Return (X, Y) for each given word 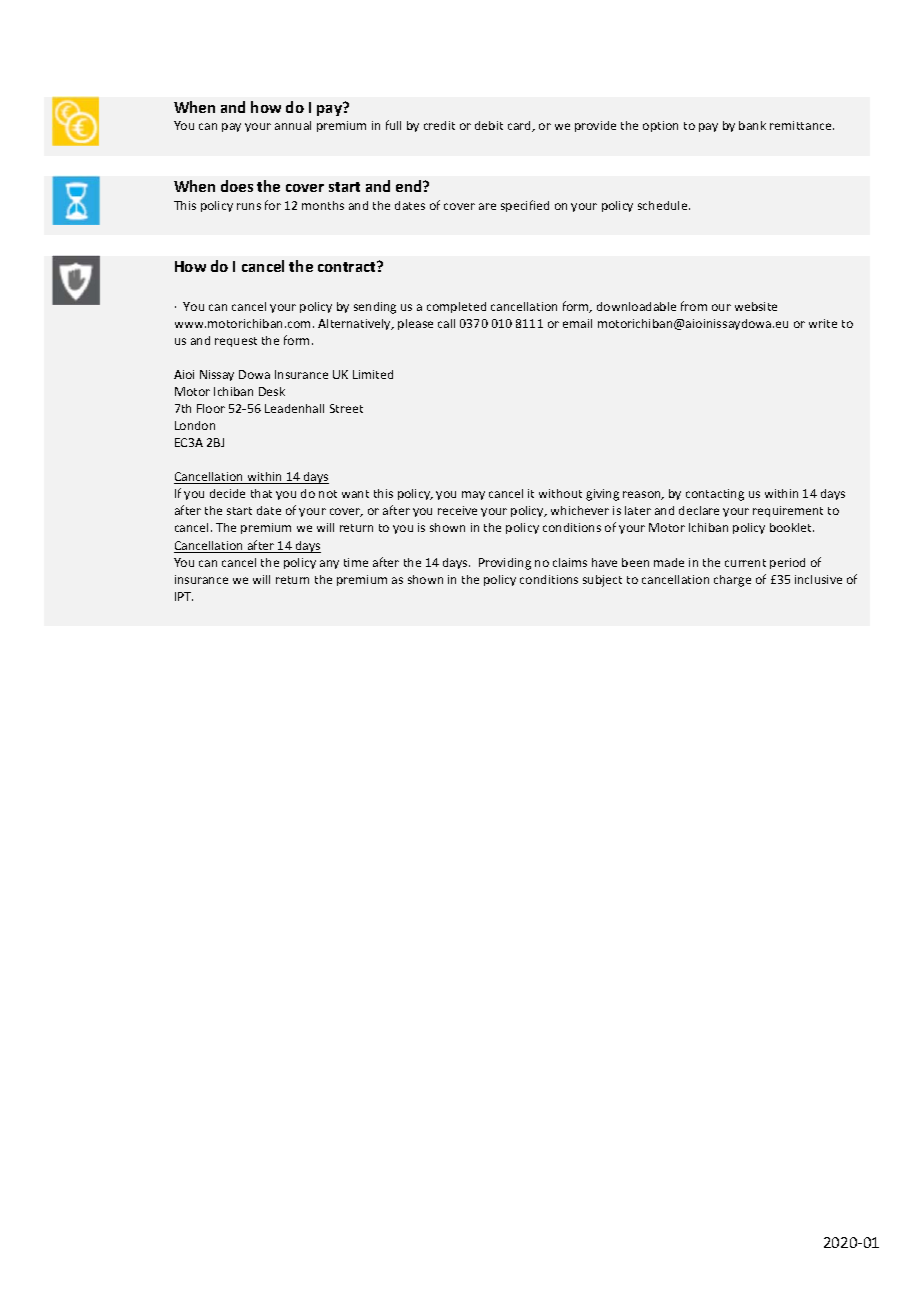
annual (293, 125)
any (329, 564)
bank (752, 125)
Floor (211, 408)
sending (375, 308)
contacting (715, 495)
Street (346, 408)
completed (456, 307)
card (520, 126)
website (756, 306)
